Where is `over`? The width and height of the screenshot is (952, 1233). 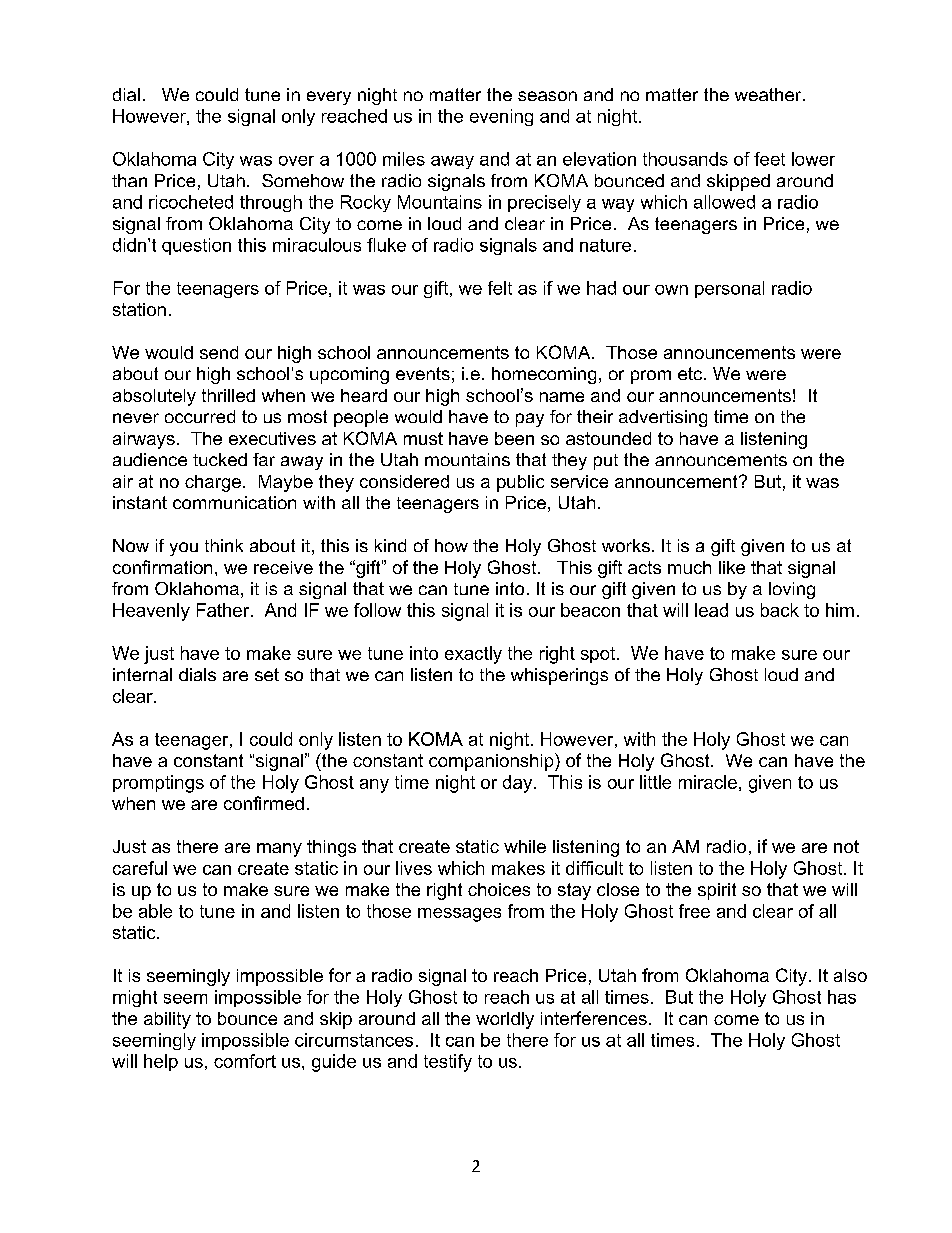
over is located at coordinates (296, 161).
